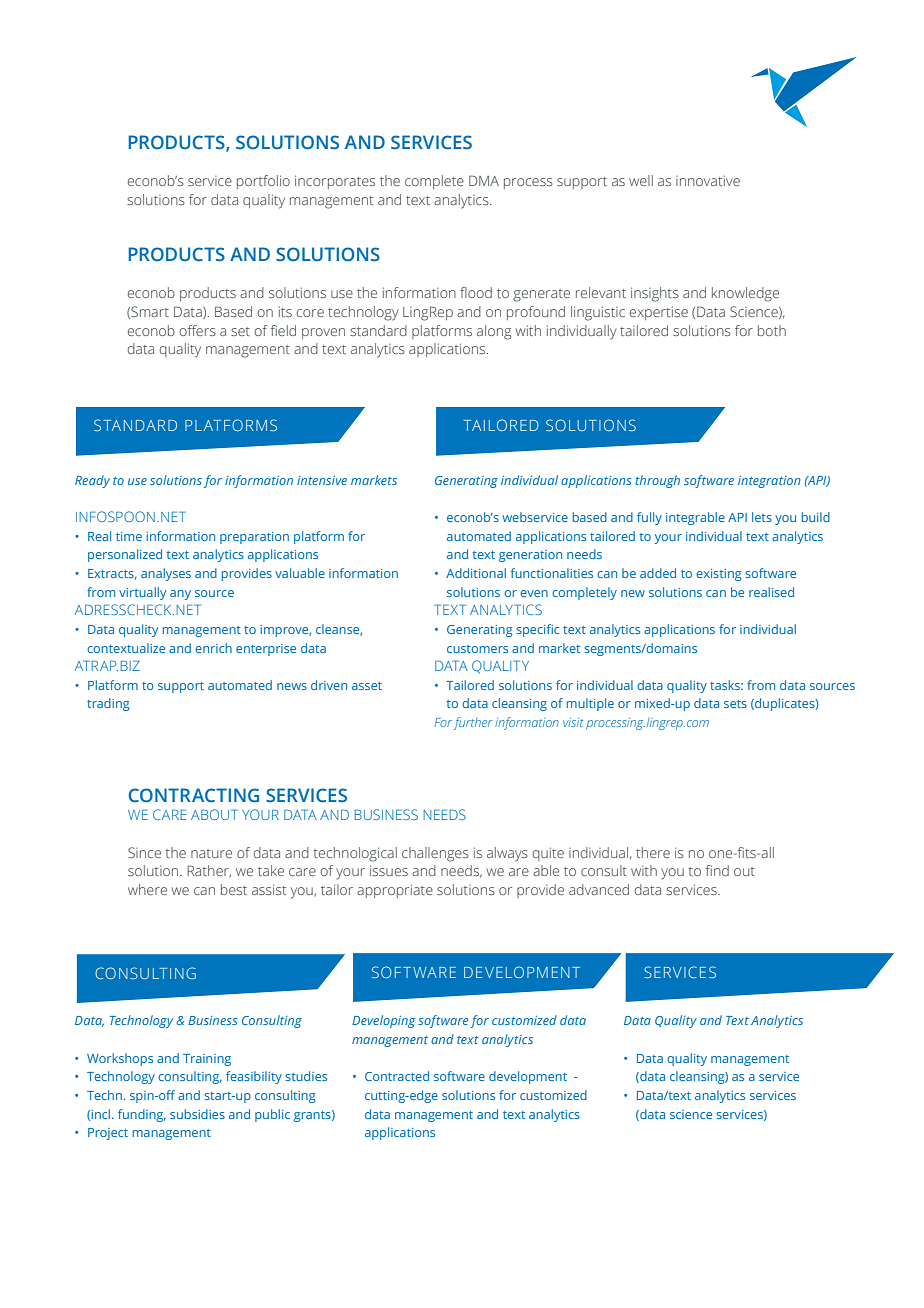 This image has width=924, height=1308. I want to click on sets, so click(735, 704).
